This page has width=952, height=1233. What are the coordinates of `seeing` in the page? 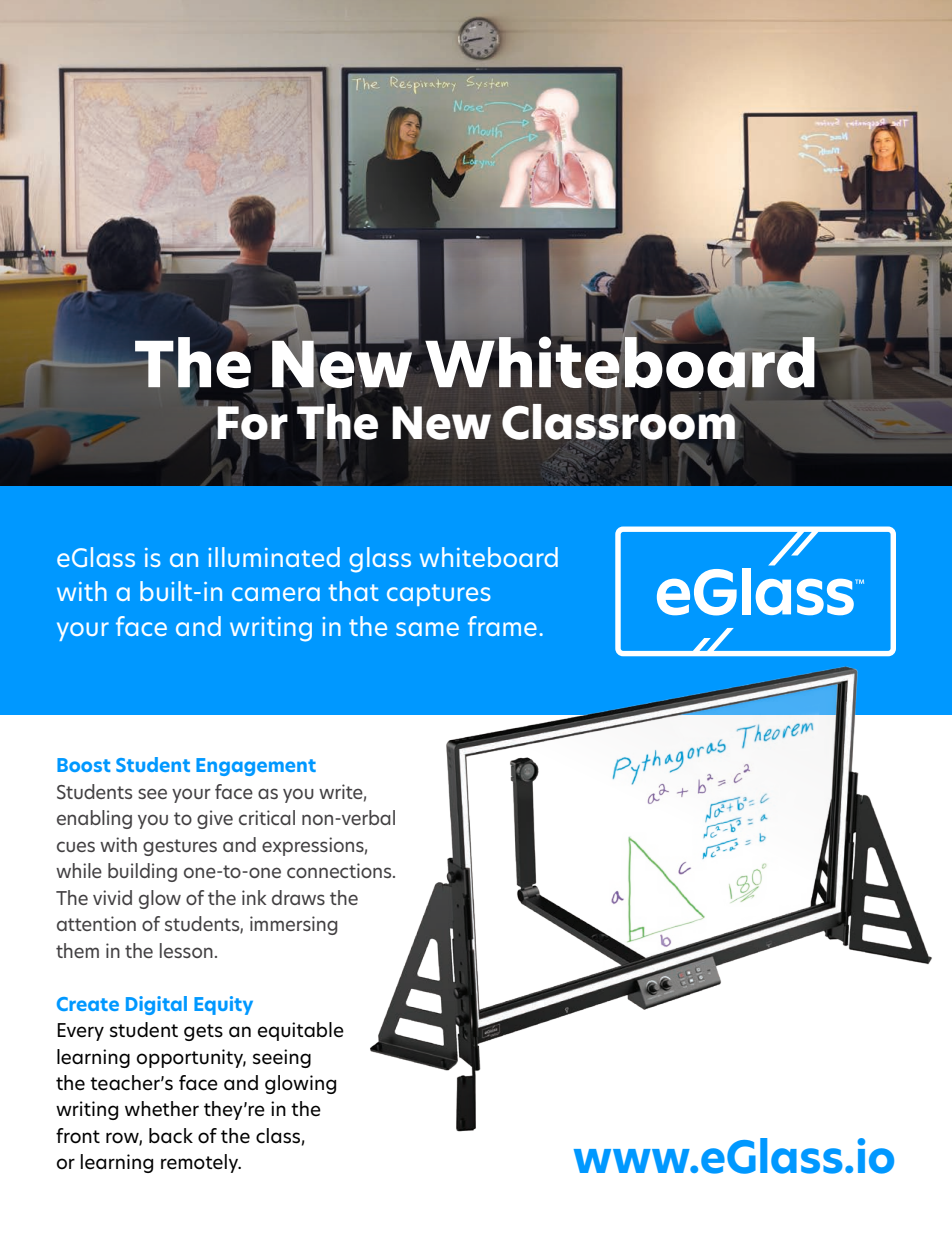 It's located at (282, 1058).
